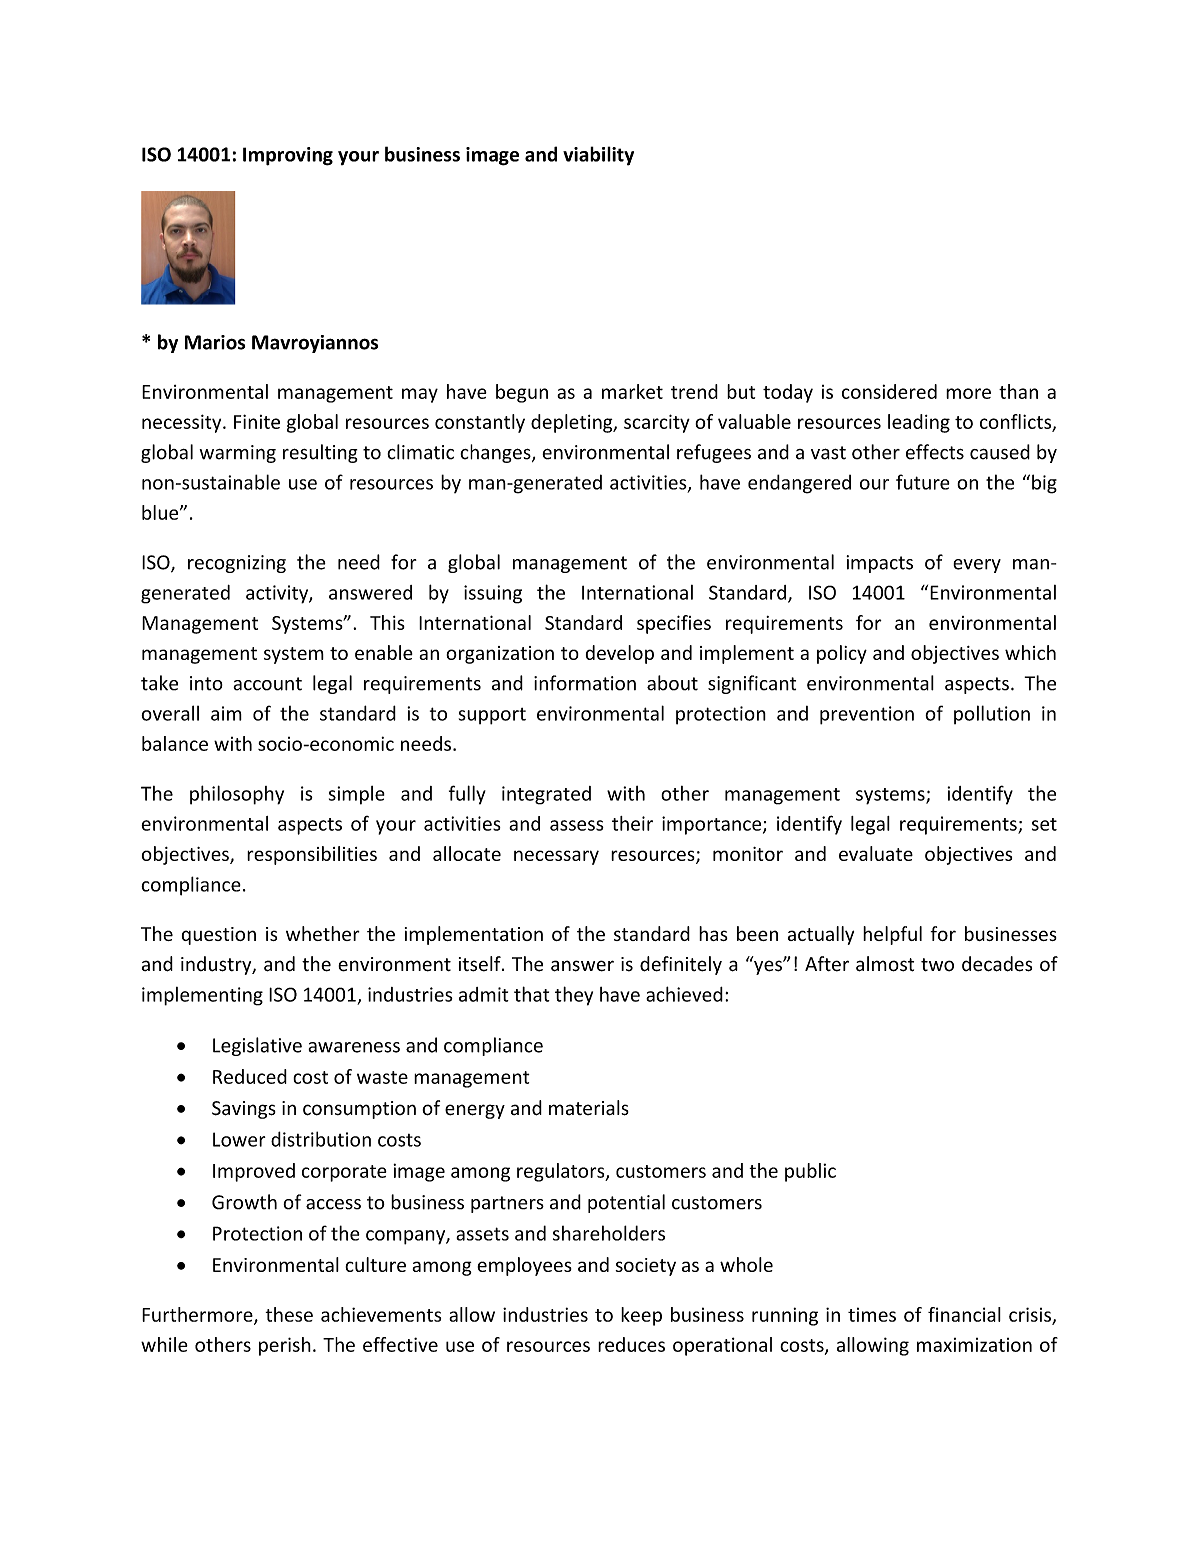  I want to click on integrated, so click(546, 795).
